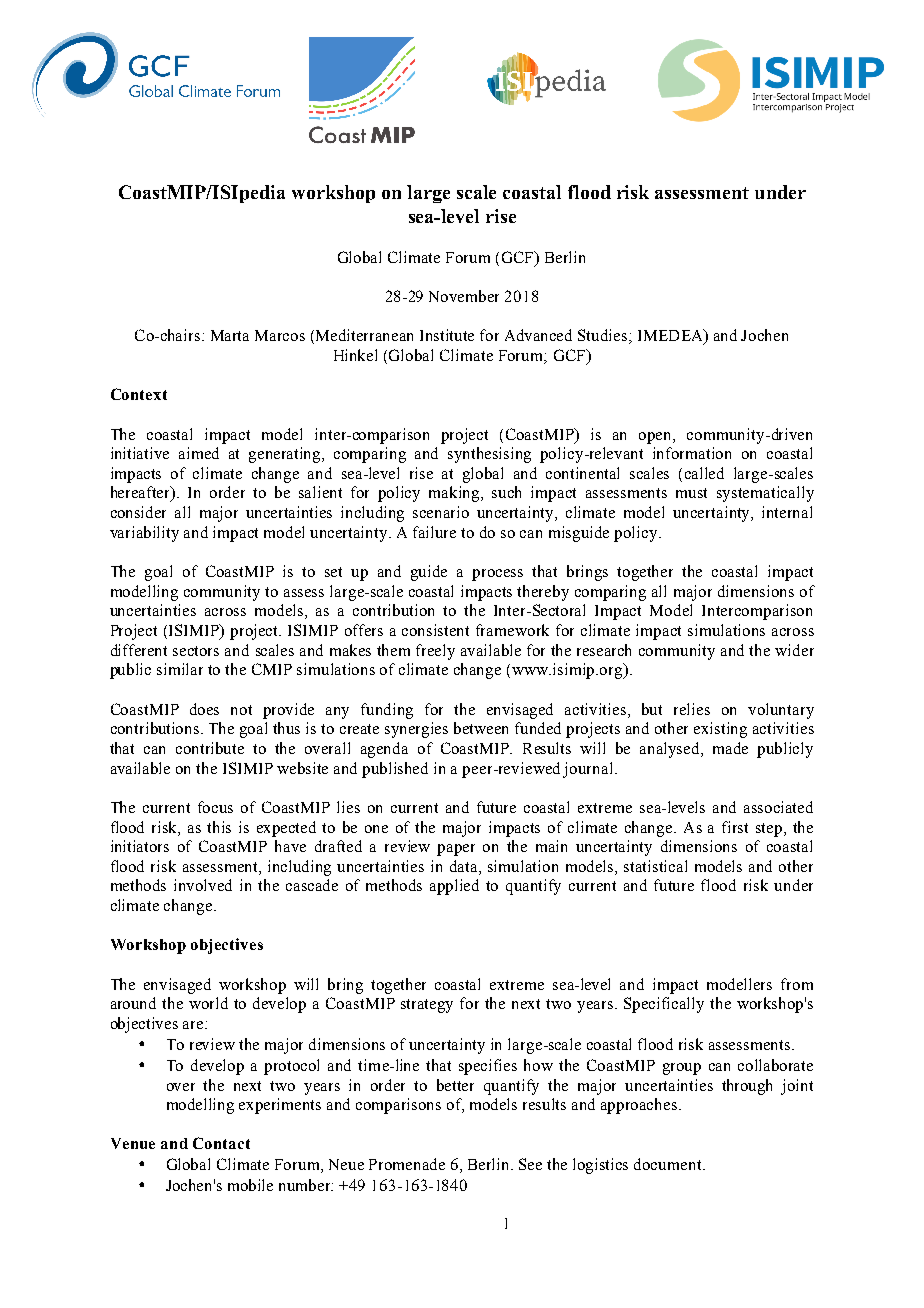 This screenshot has width=924, height=1308. What do you see at coordinates (604, 336) in the screenshot?
I see `Studies` at bounding box center [604, 336].
